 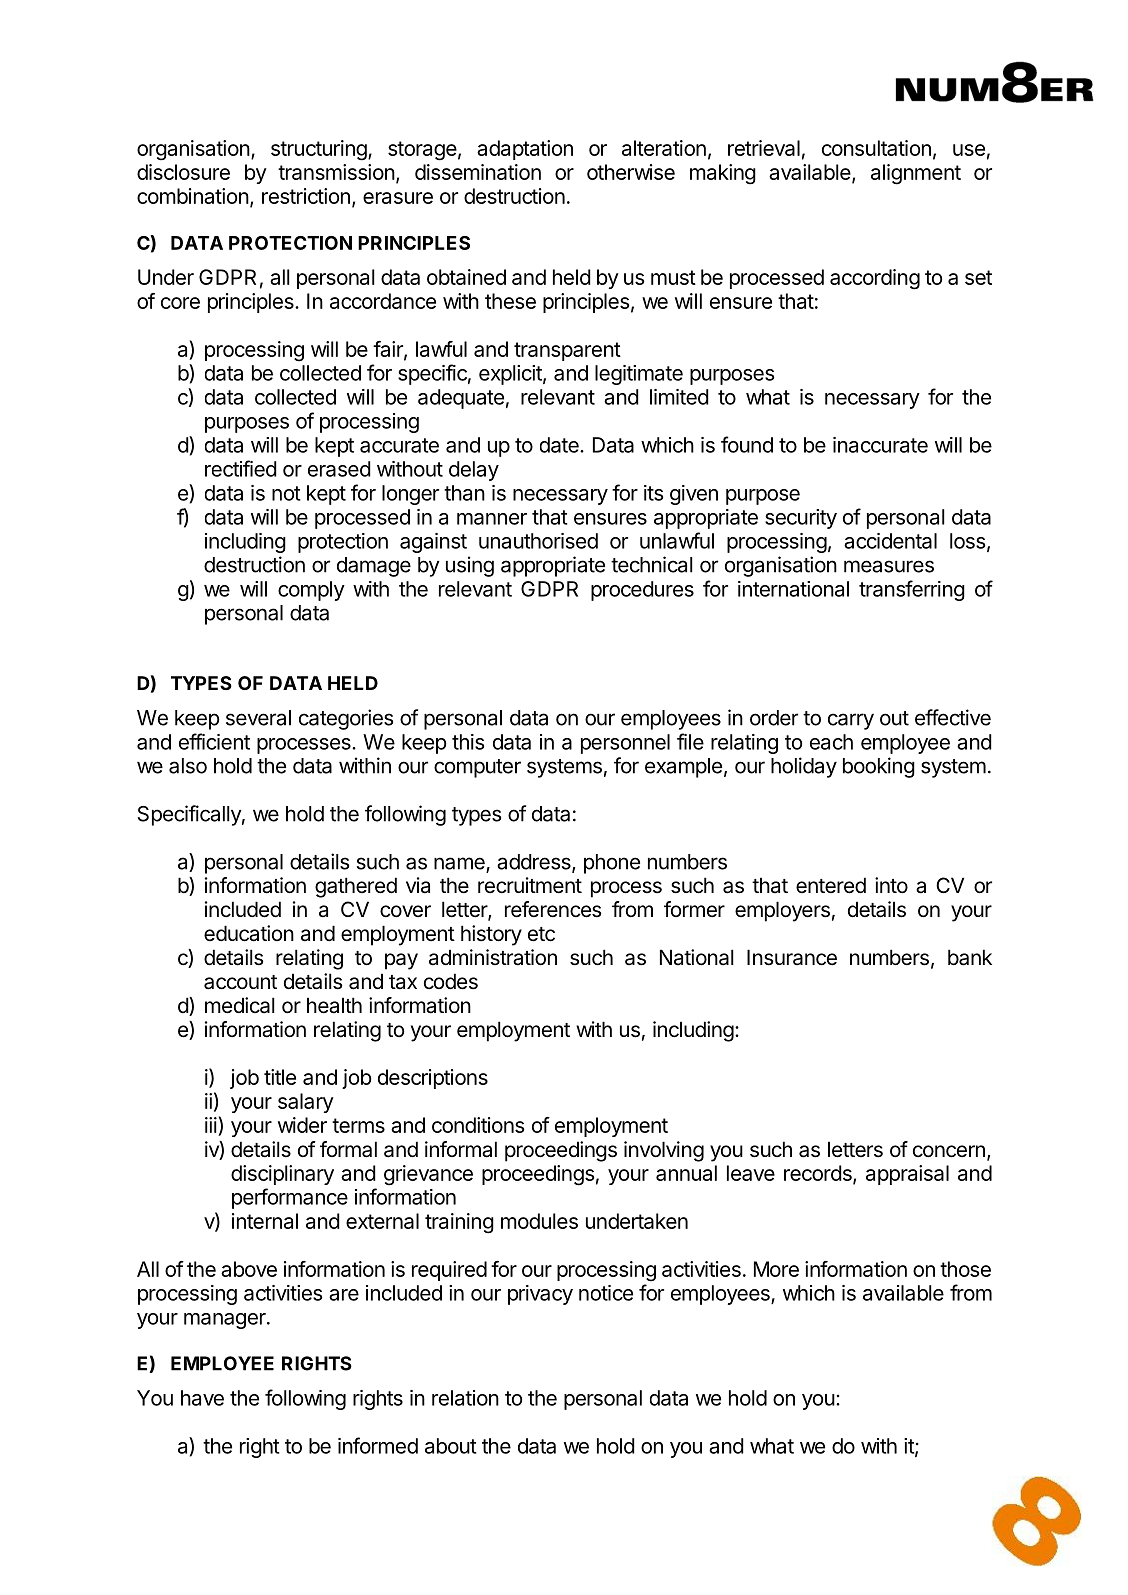 What do you see at coordinates (965, 1269) in the image?
I see `those` at bounding box center [965, 1269].
